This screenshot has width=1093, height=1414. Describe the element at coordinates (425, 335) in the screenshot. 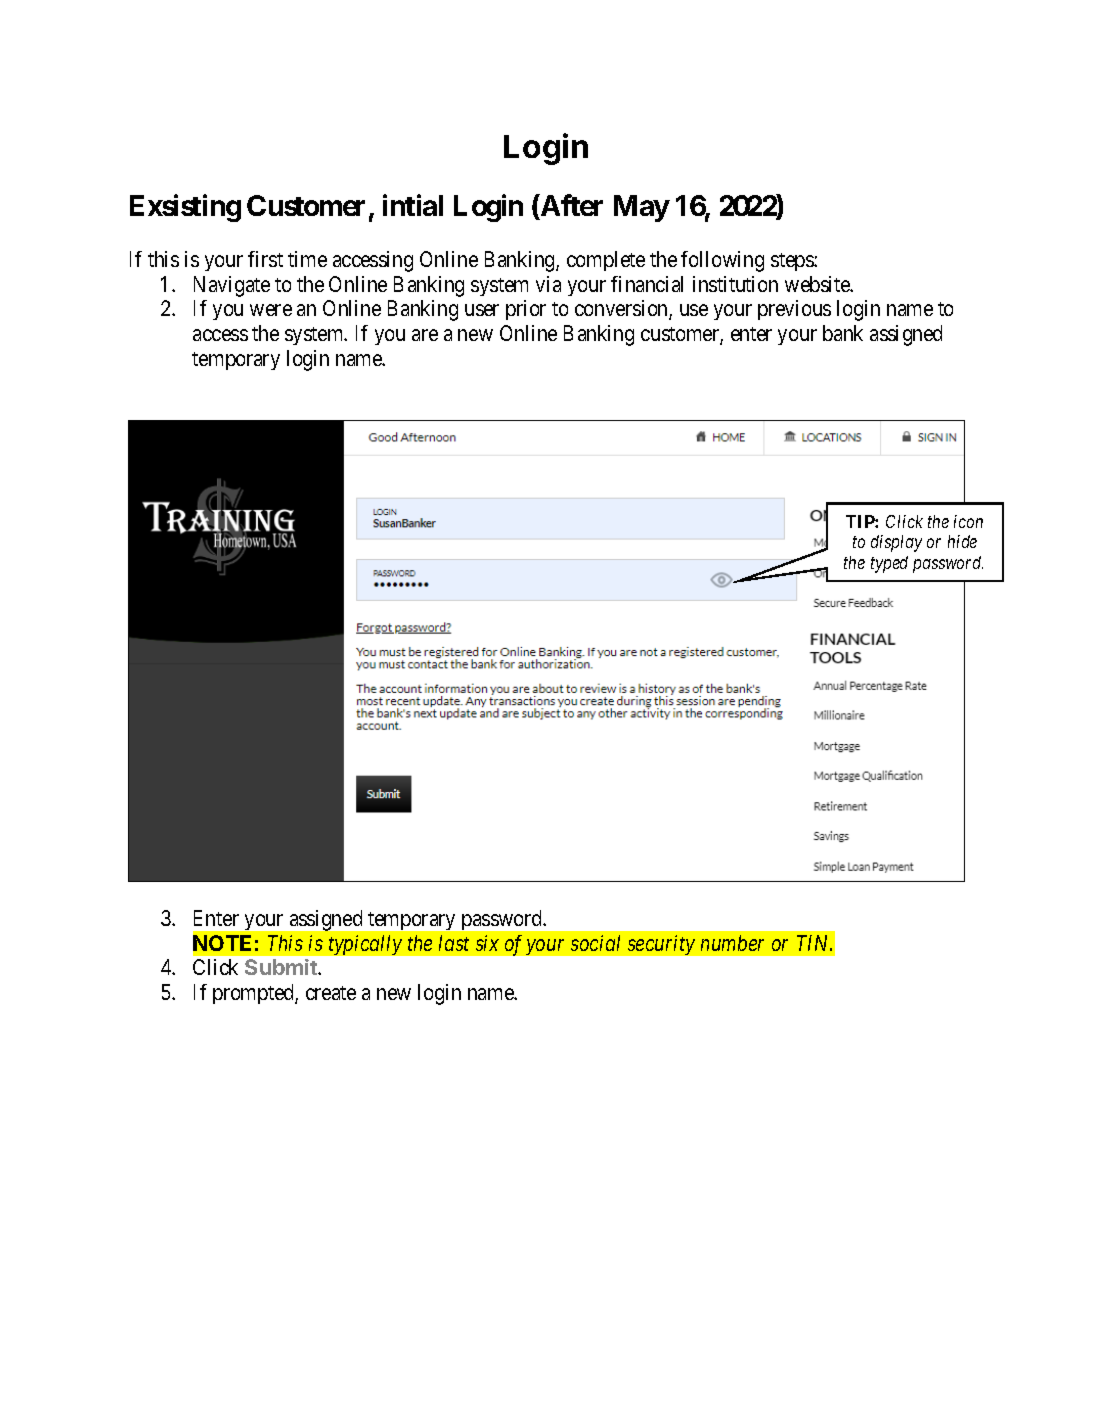

I see `are` at that location.
